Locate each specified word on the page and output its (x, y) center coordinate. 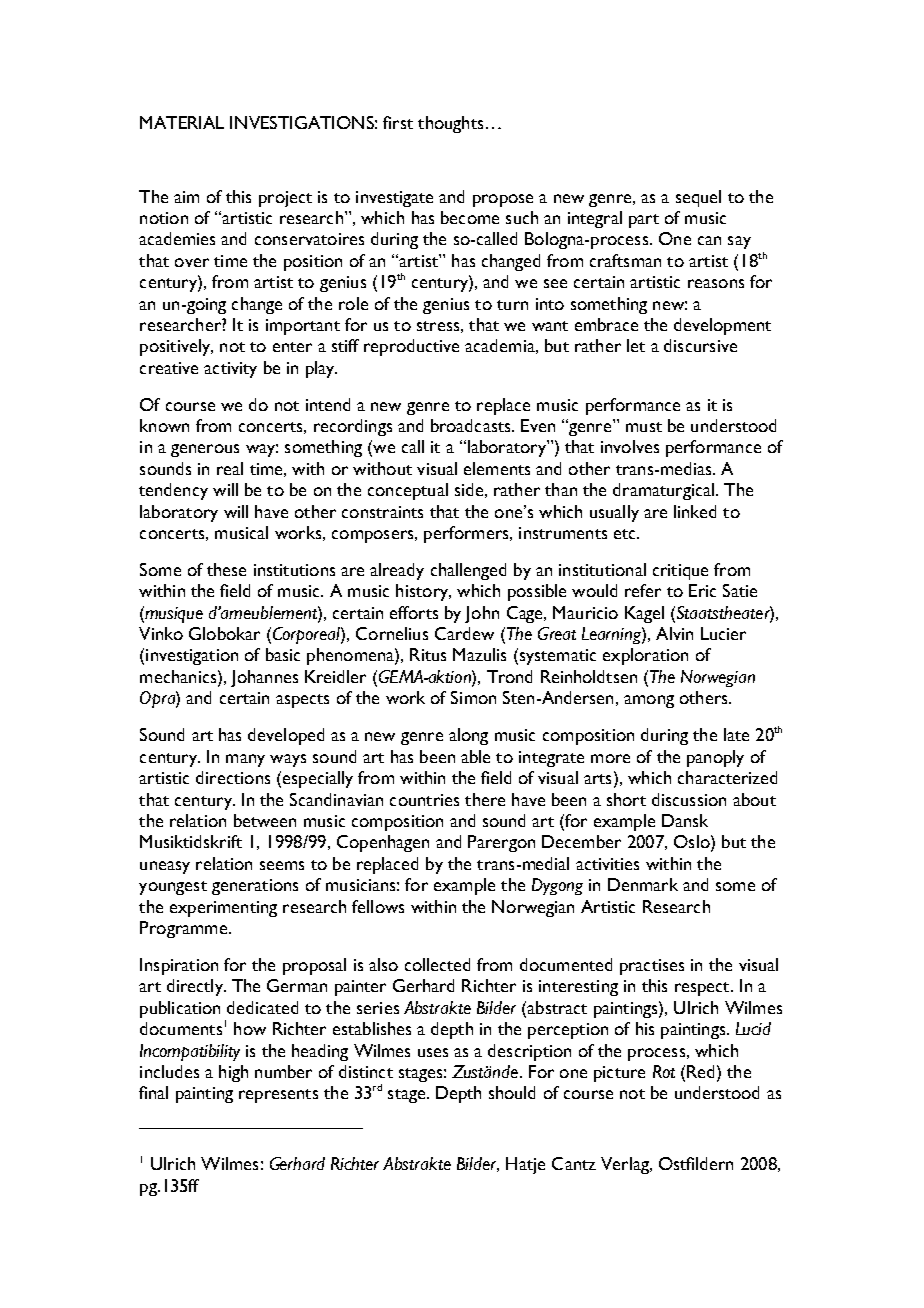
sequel (698, 198)
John (482, 614)
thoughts (450, 124)
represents (278, 1096)
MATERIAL (182, 122)
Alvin (674, 633)
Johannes (264, 678)
